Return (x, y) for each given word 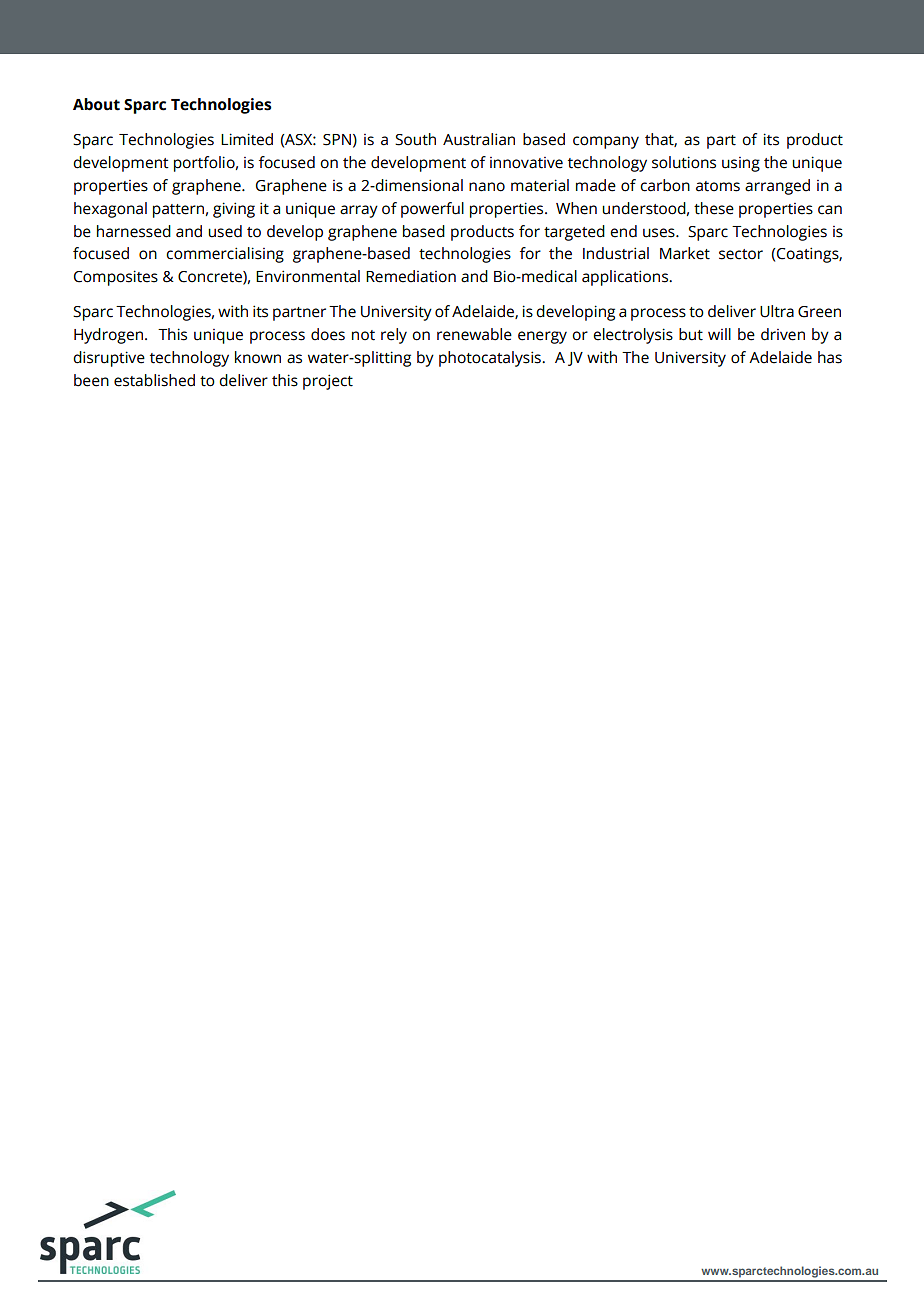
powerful (432, 210)
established (154, 380)
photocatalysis (491, 359)
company (606, 142)
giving (234, 210)
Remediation (411, 276)
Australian (479, 139)
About (96, 104)
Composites (116, 278)
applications (626, 278)
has (830, 357)
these (714, 208)
